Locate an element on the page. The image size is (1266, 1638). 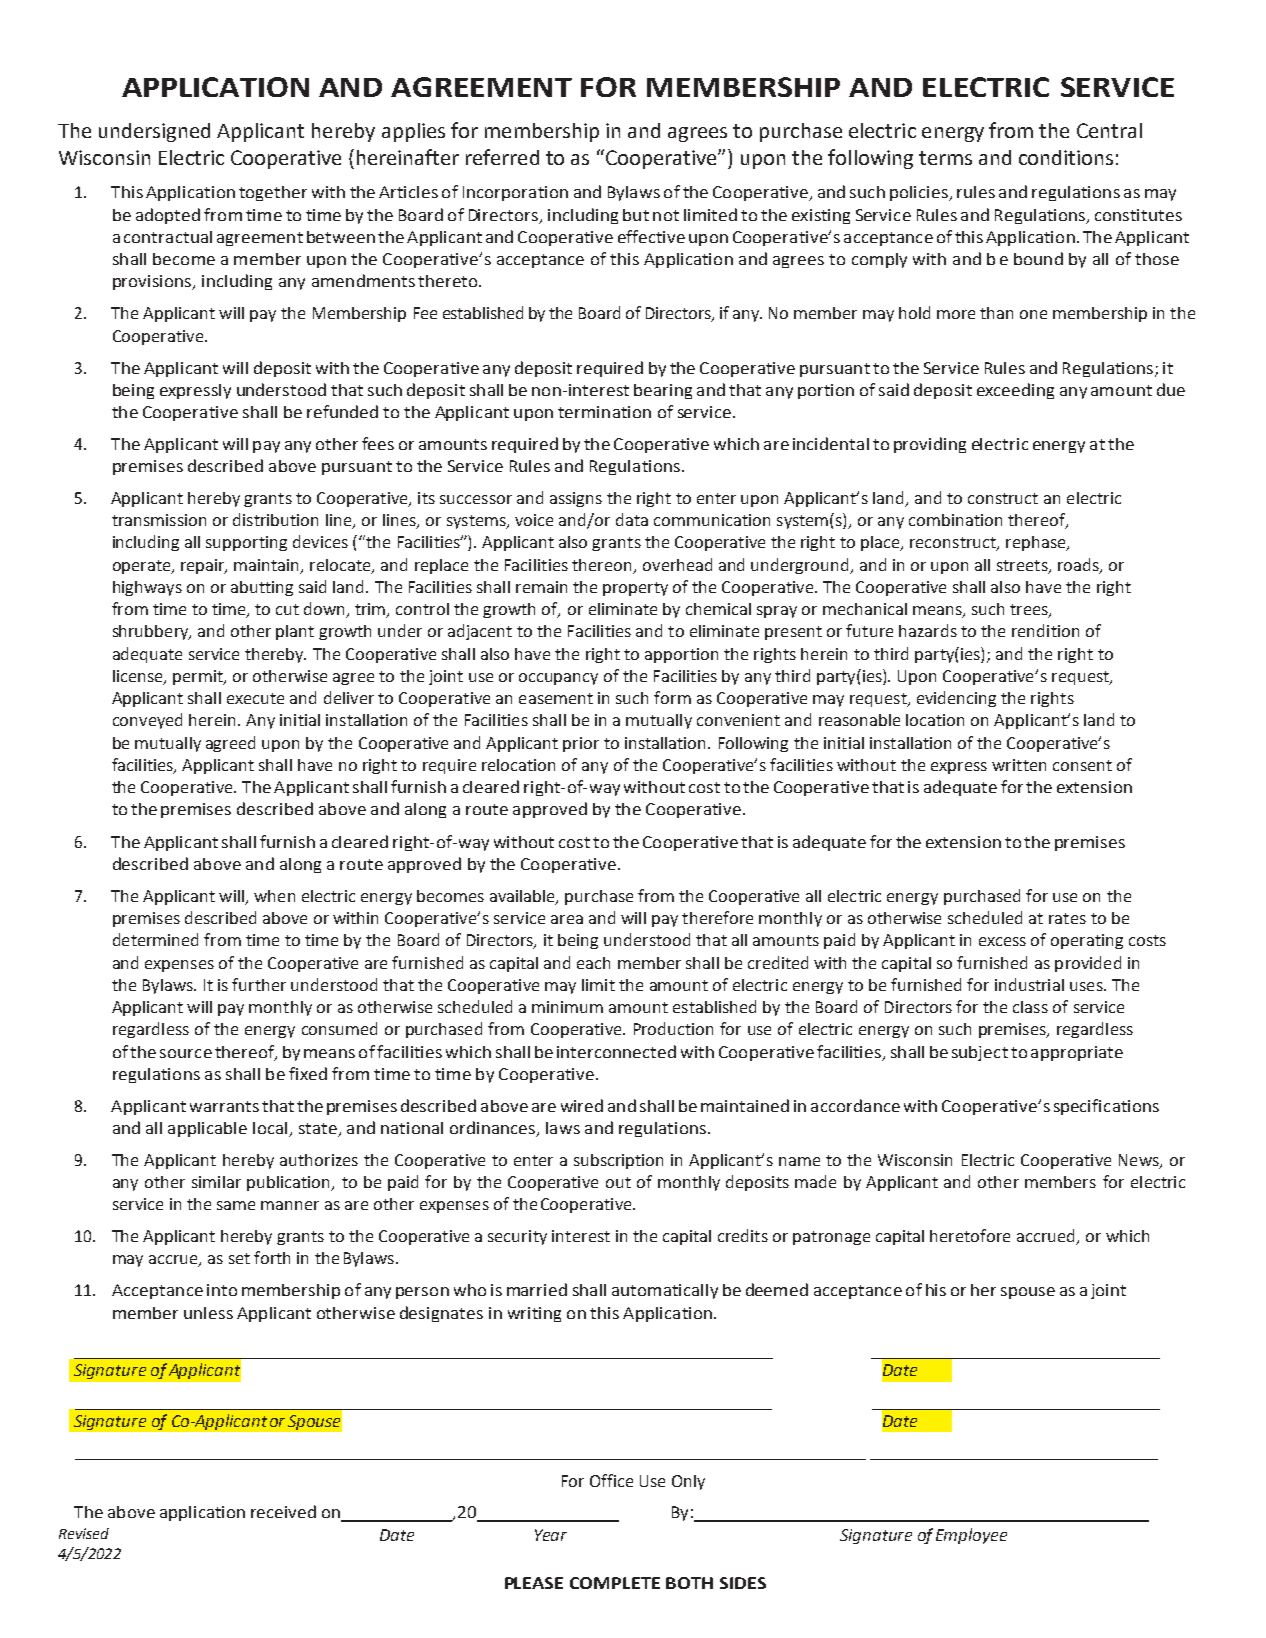
when is located at coordinates (274, 896).
